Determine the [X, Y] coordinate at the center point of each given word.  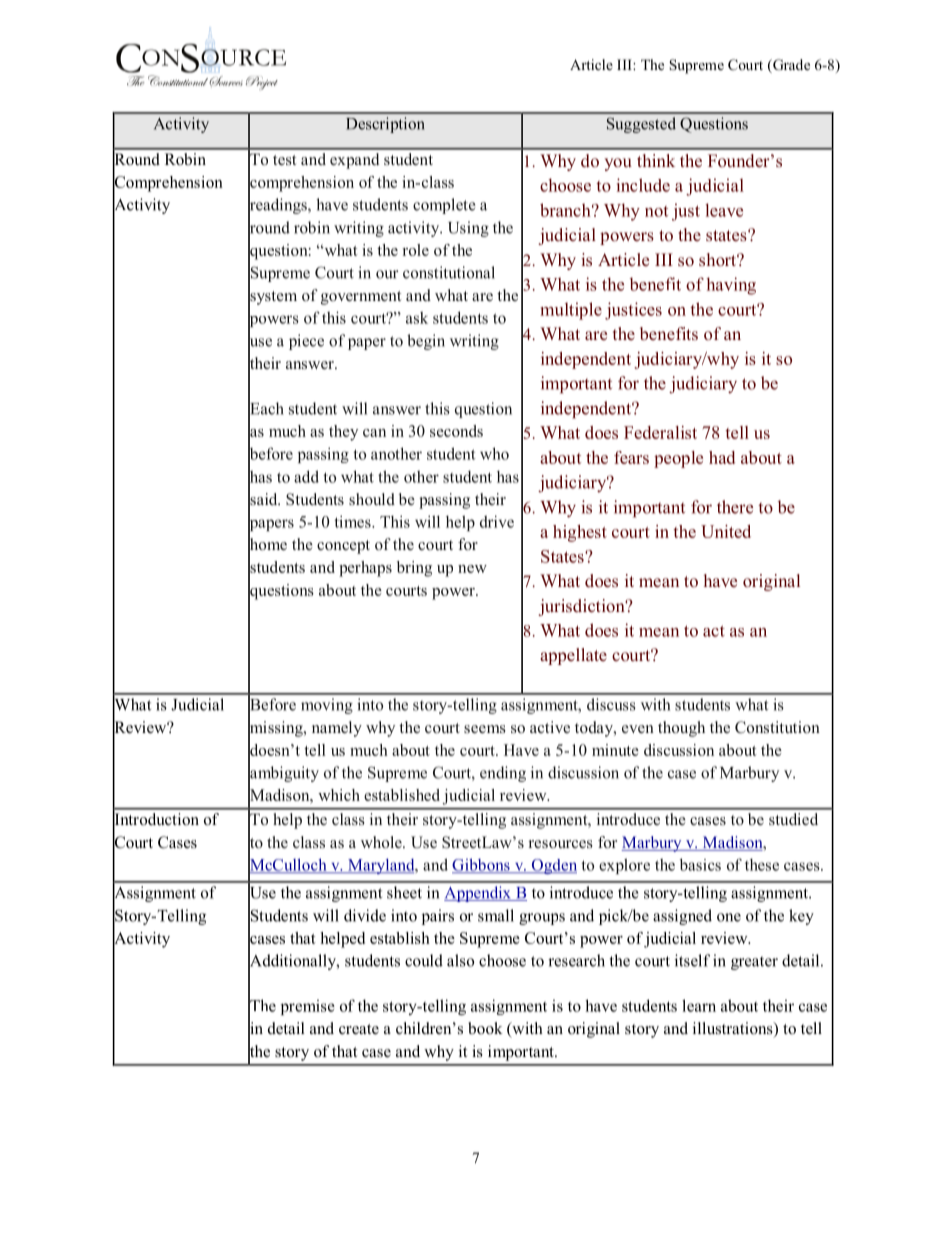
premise [308, 1007]
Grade [790, 66]
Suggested [641, 125]
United [726, 531]
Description [385, 125]
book [485, 1028]
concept [343, 547]
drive [497, 521]
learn [699, 1005]
